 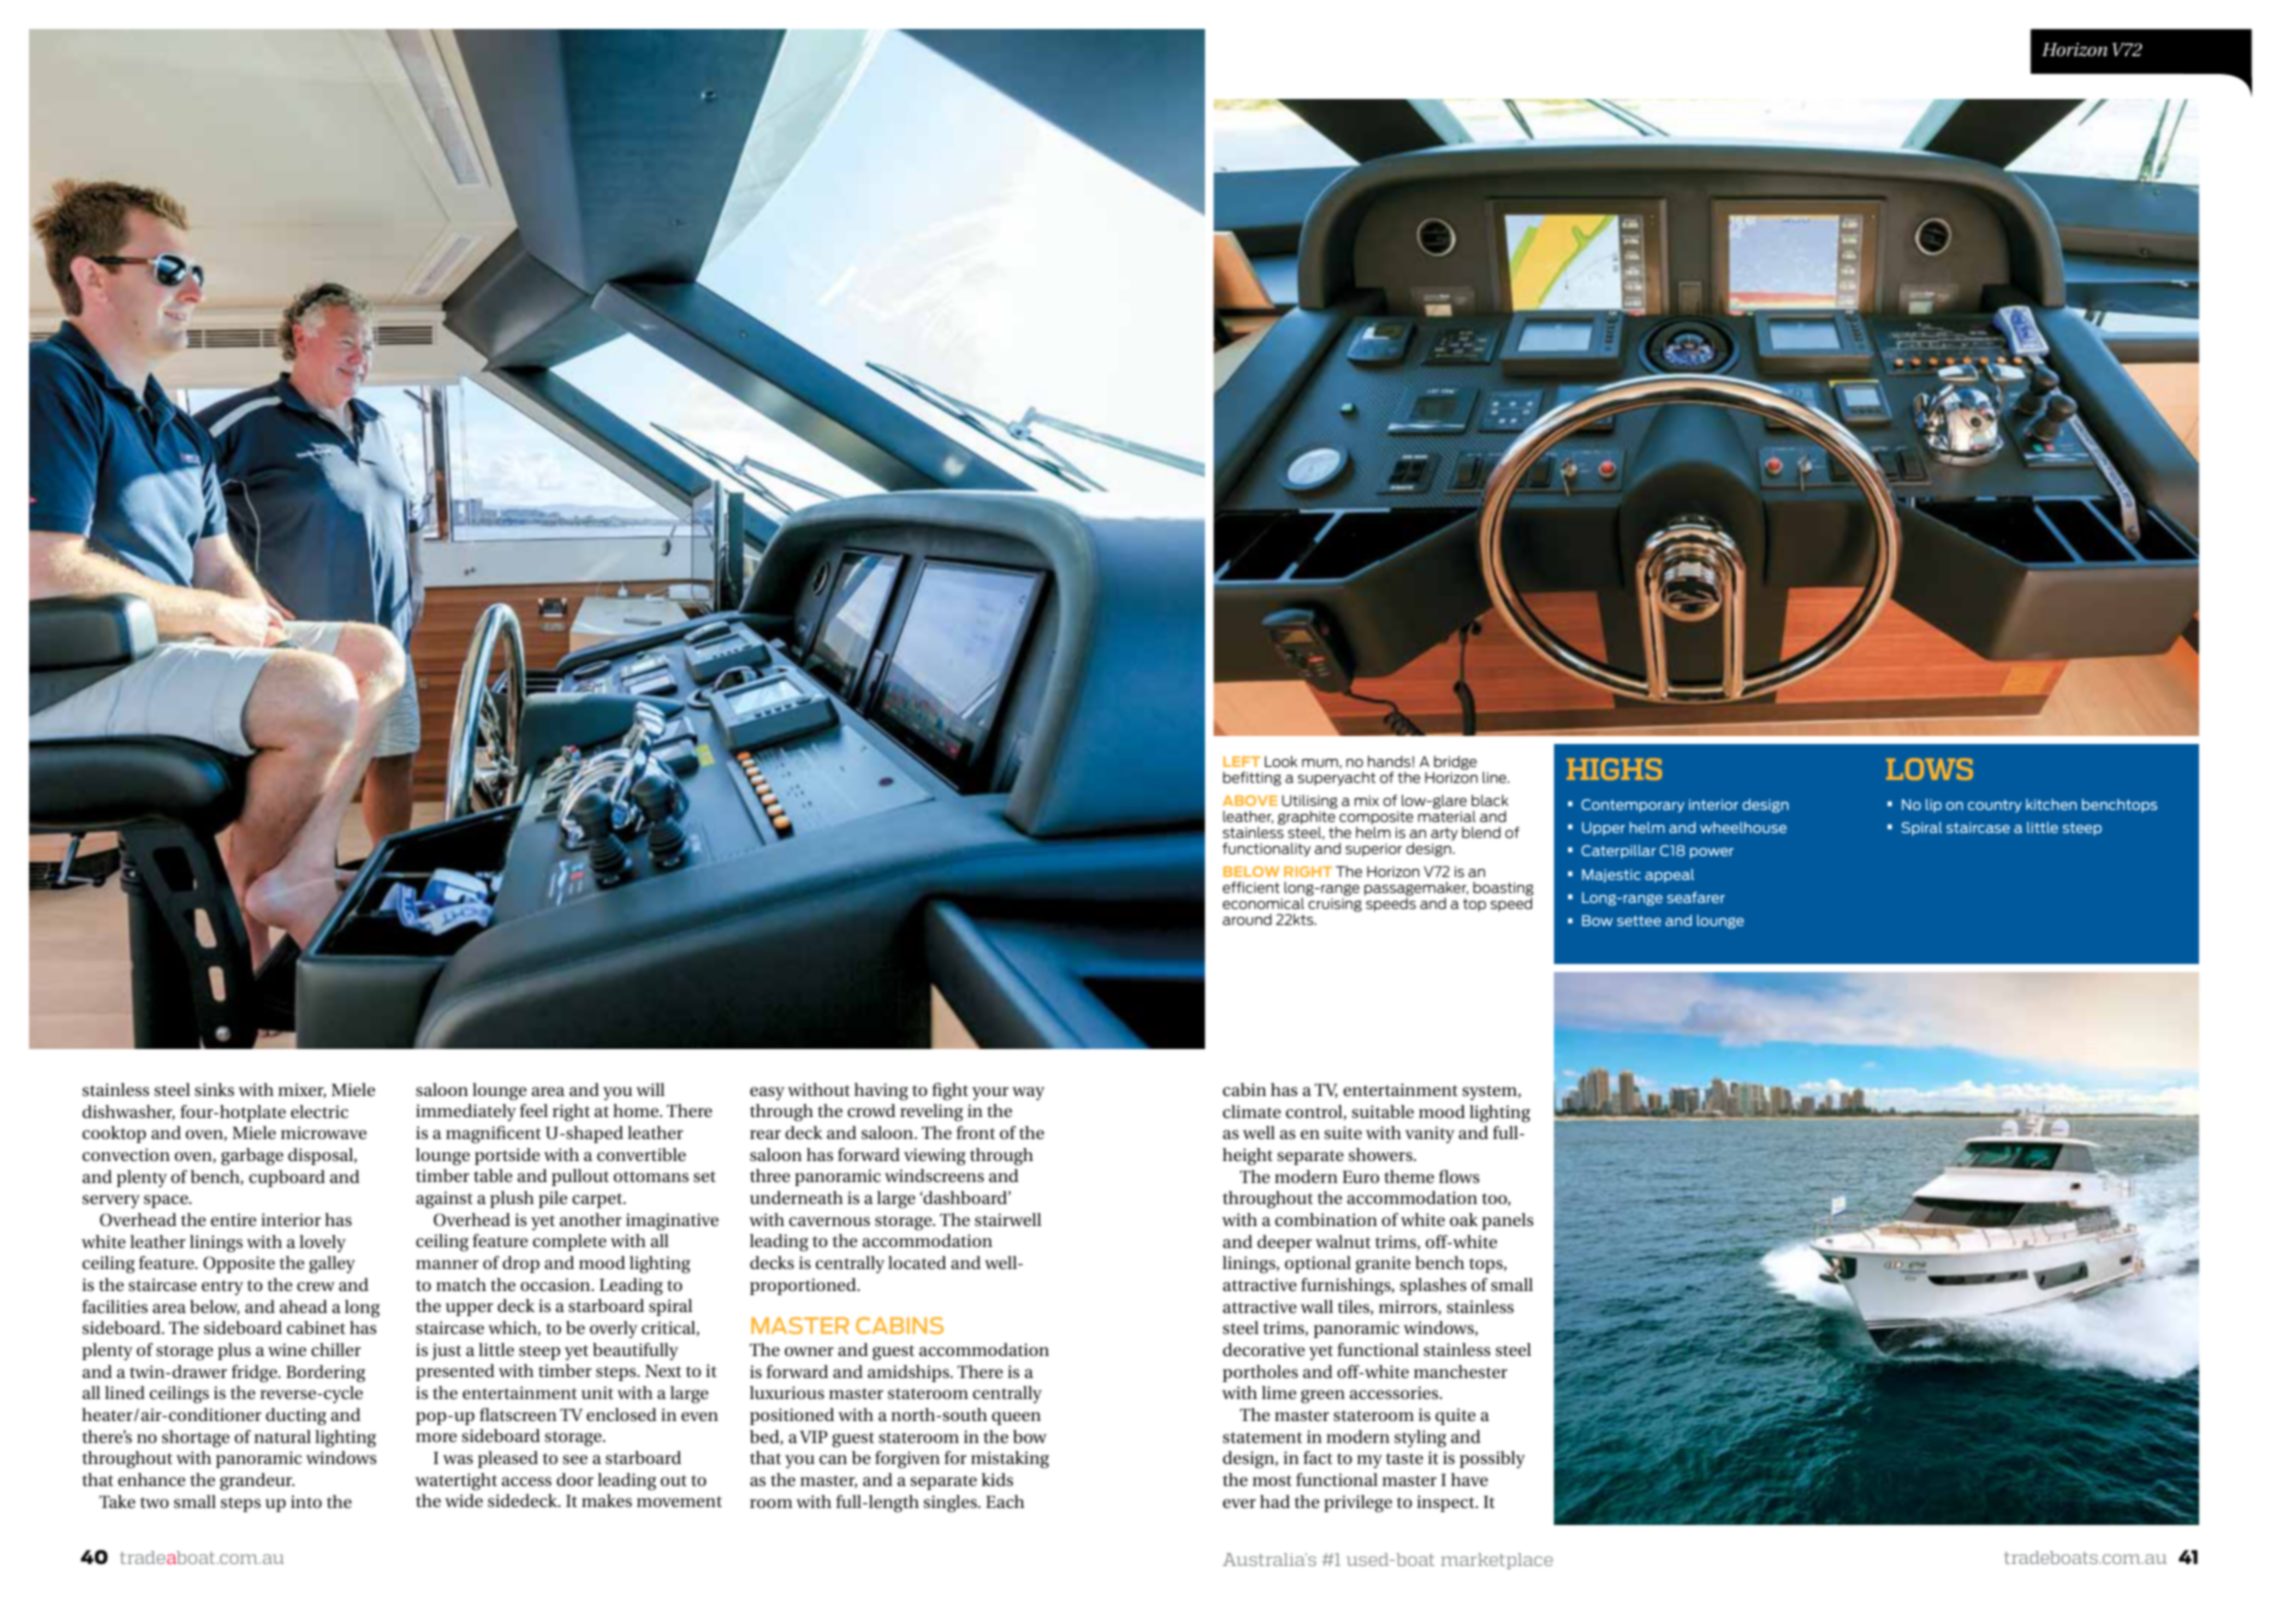 I want to click on befitting, so click(x=1252, y=778).
